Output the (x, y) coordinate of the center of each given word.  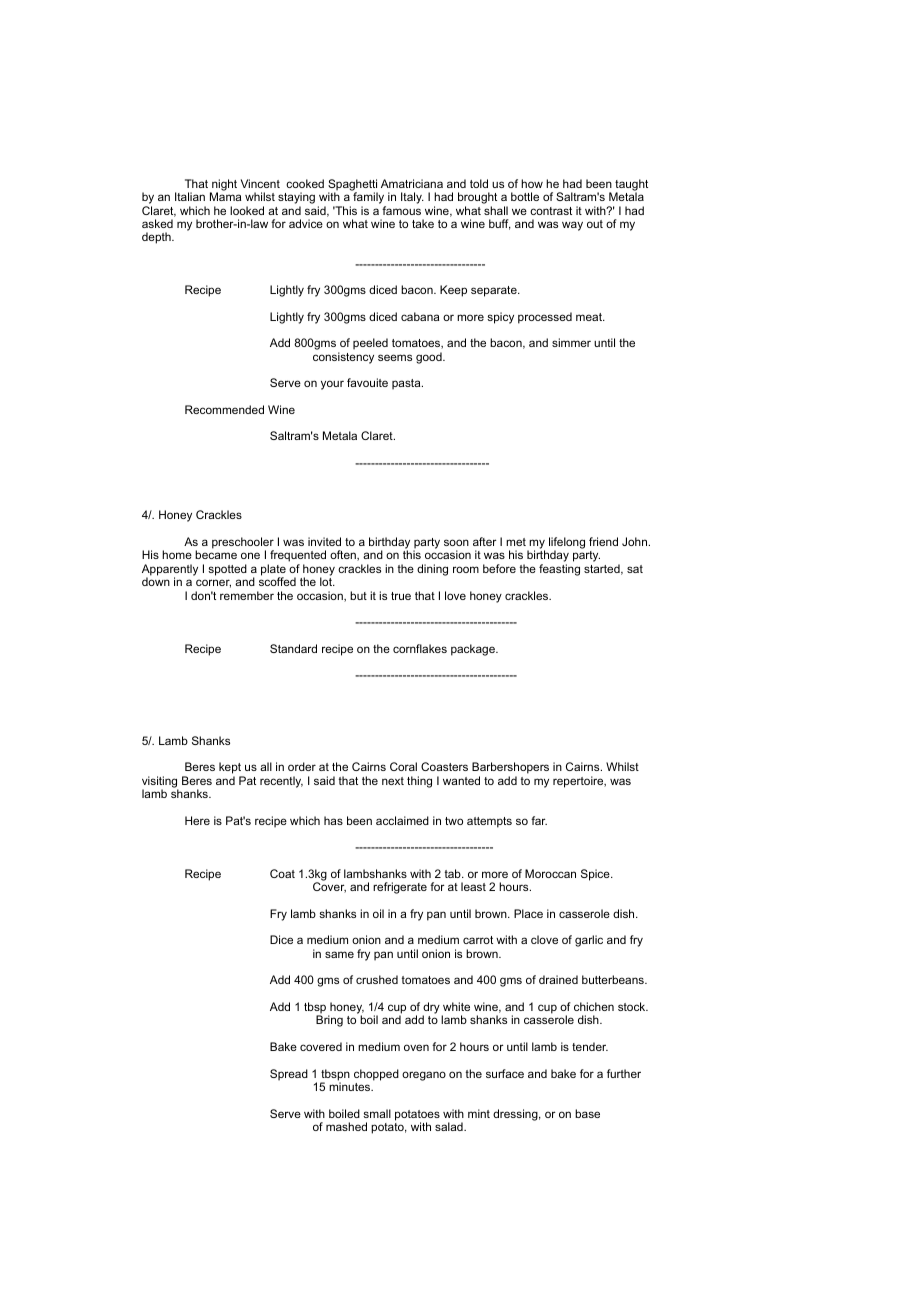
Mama (225, 196)
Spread (289, 1075)
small (377, 1113)
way (572, 226)
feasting (559, 570)
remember (247, 595)
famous (401, 210)
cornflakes (420, 648)
